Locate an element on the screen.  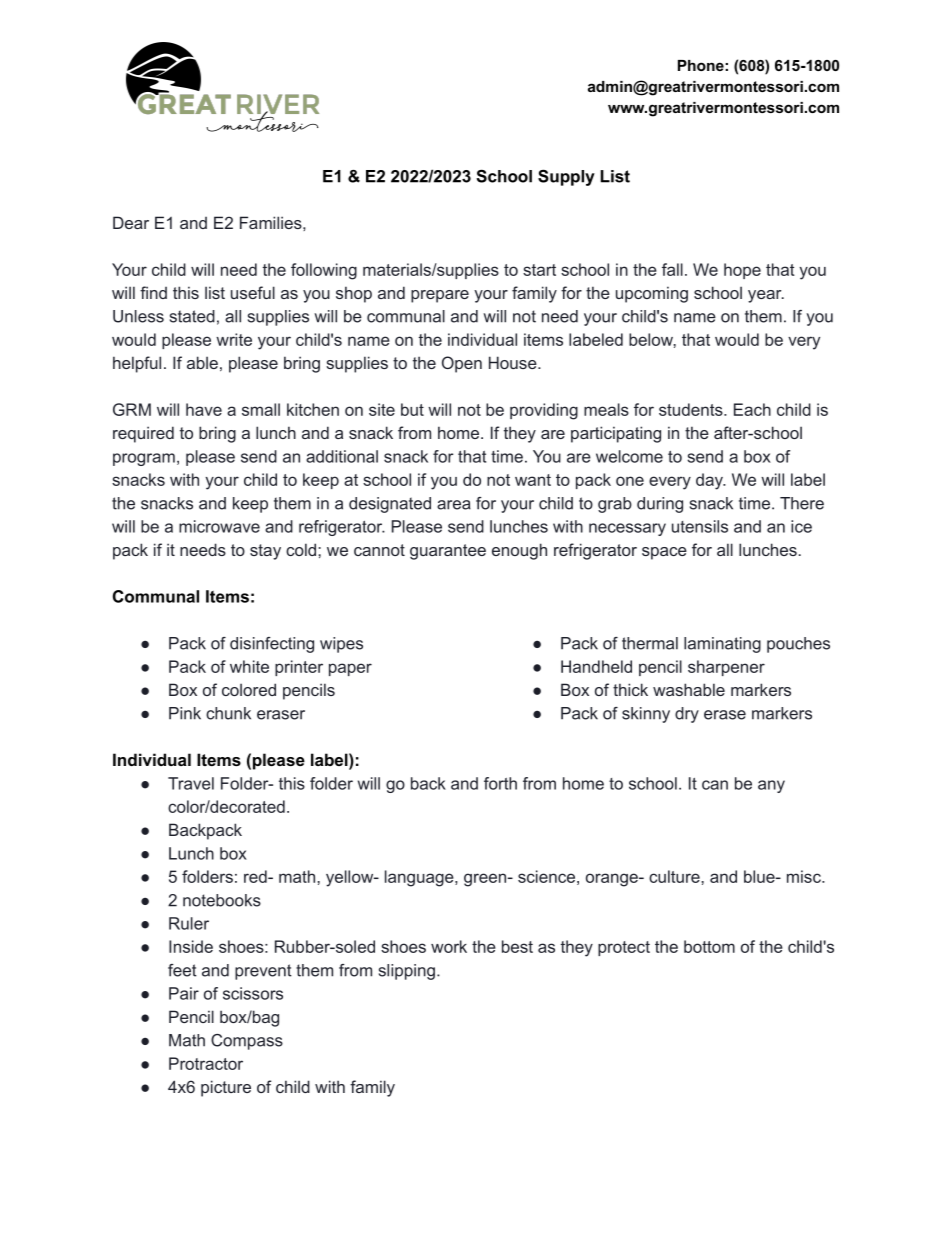
Dear is located at coordinates (131, 222).
